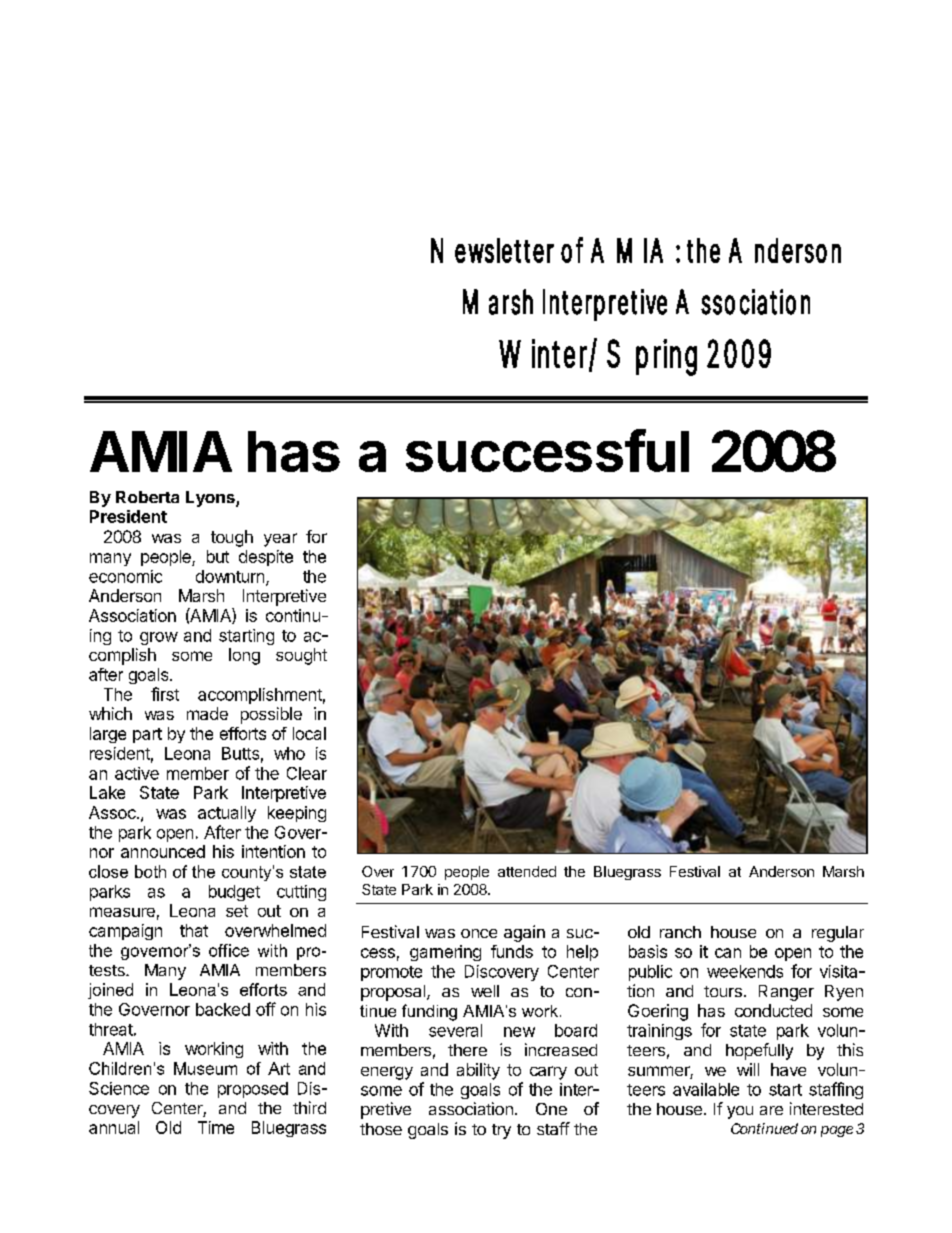 The image size is (952, 1233). Describe the element at coordinates (234, 893) in the document. I see `budget` at that location.
